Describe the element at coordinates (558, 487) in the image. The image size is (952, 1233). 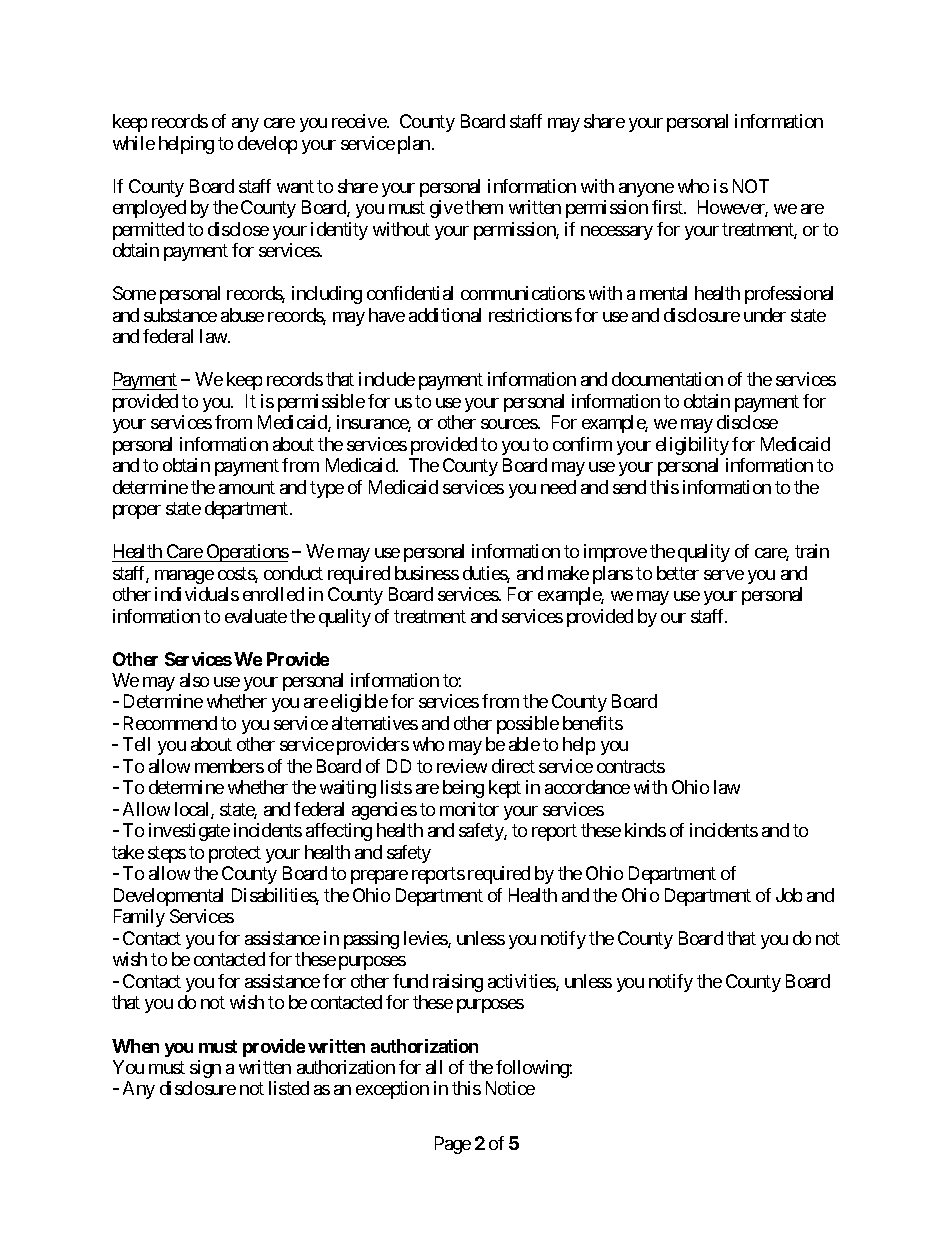
I see `need` at that location.
